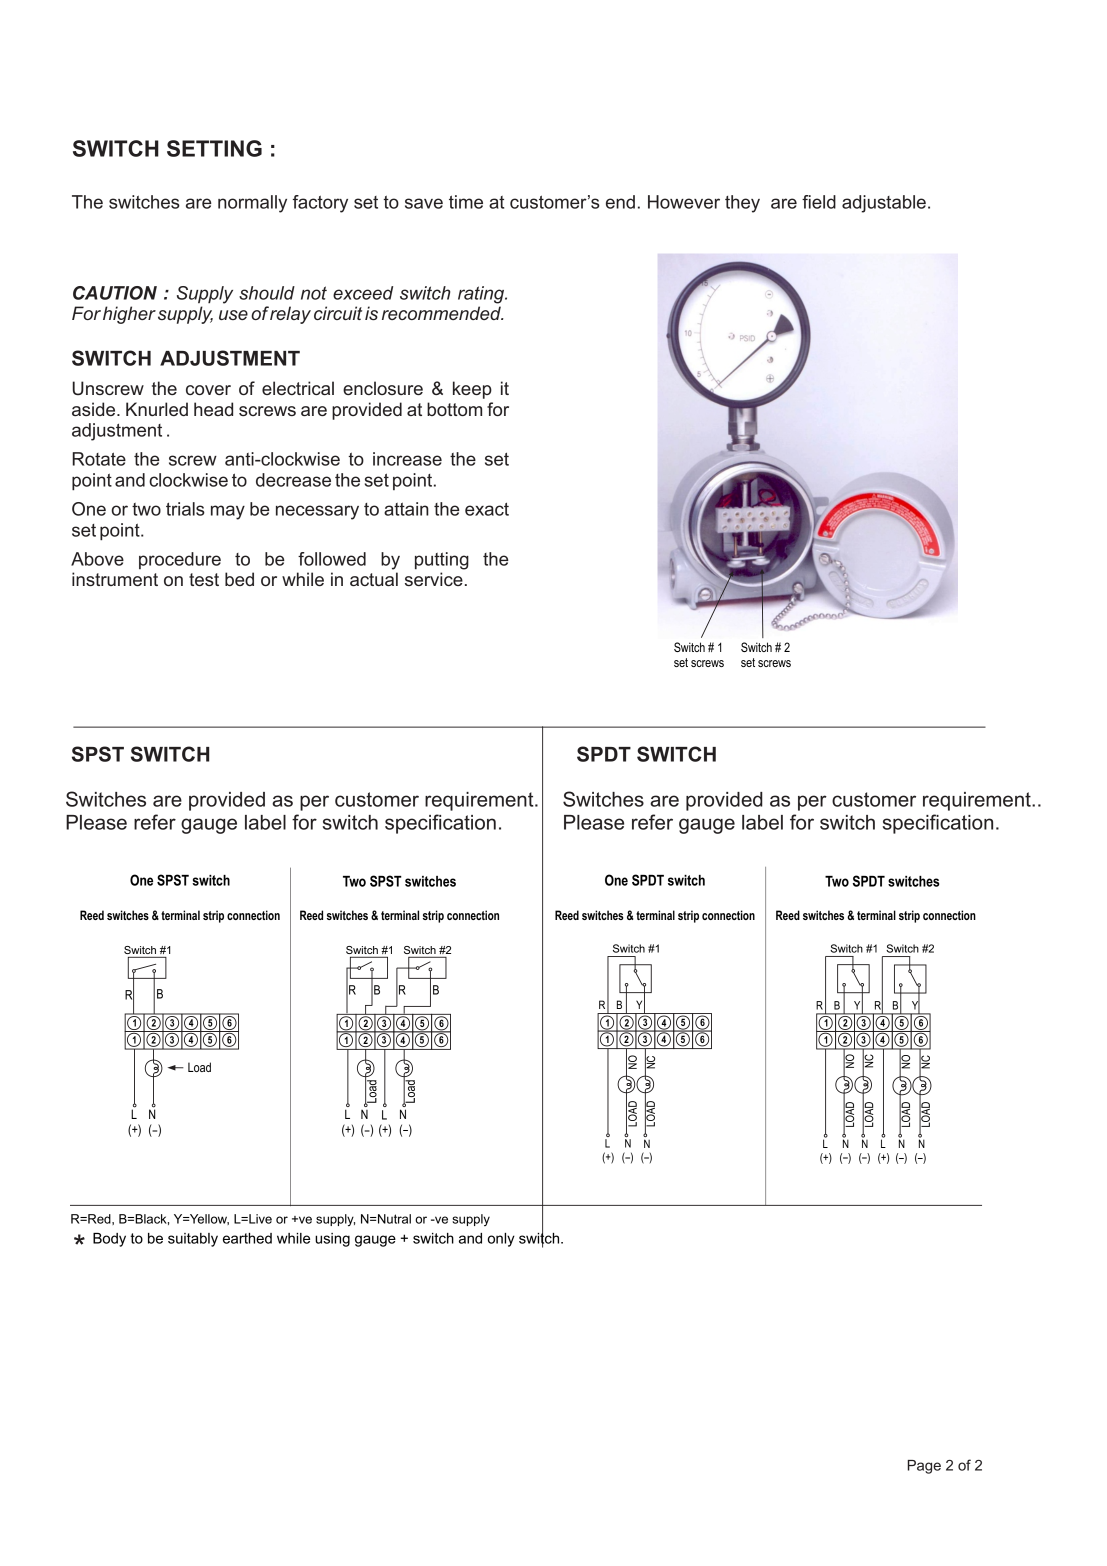  I want to click on service, so click(434, 579).
